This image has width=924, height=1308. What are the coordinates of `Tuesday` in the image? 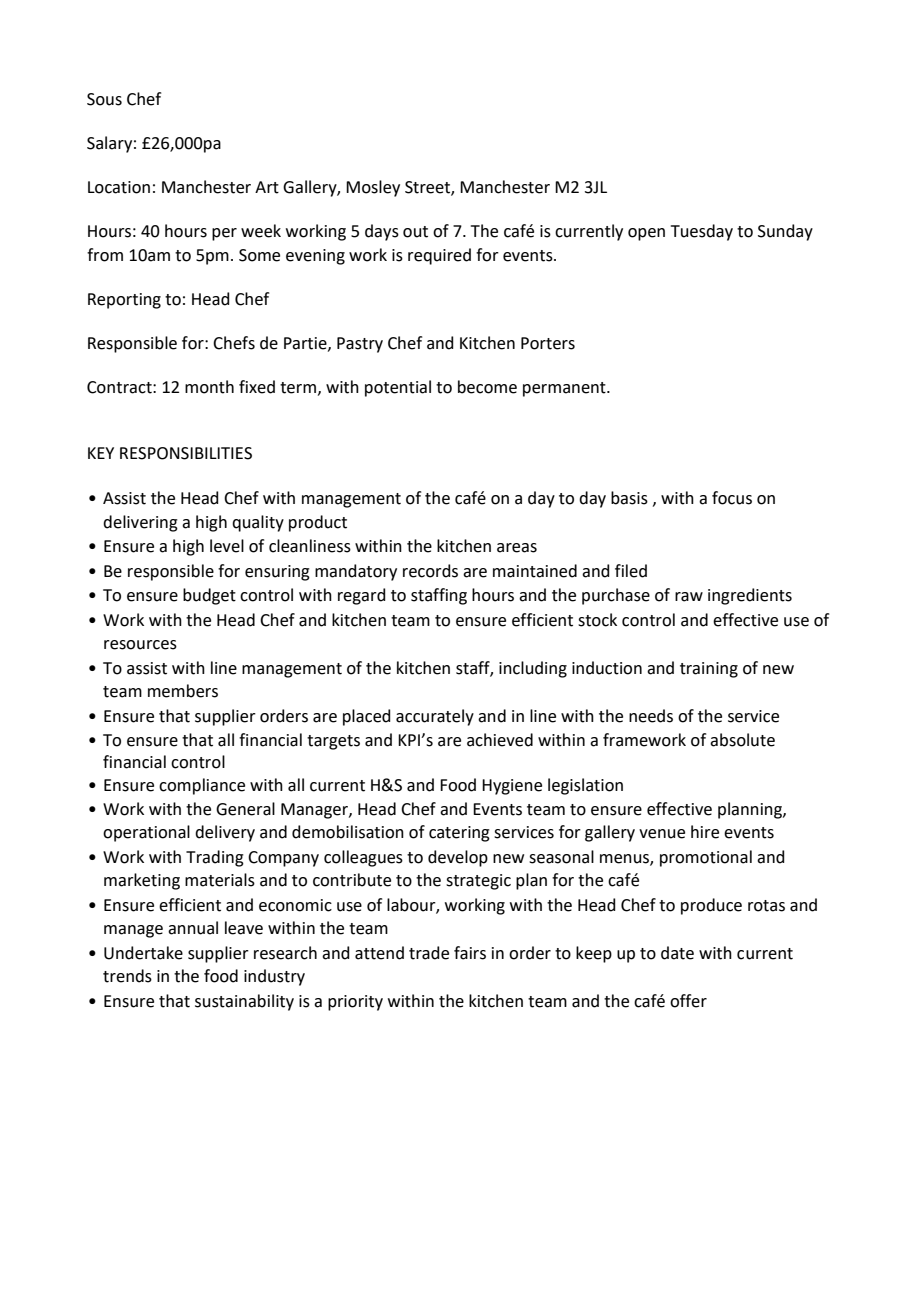 It's located at (702, 232).
